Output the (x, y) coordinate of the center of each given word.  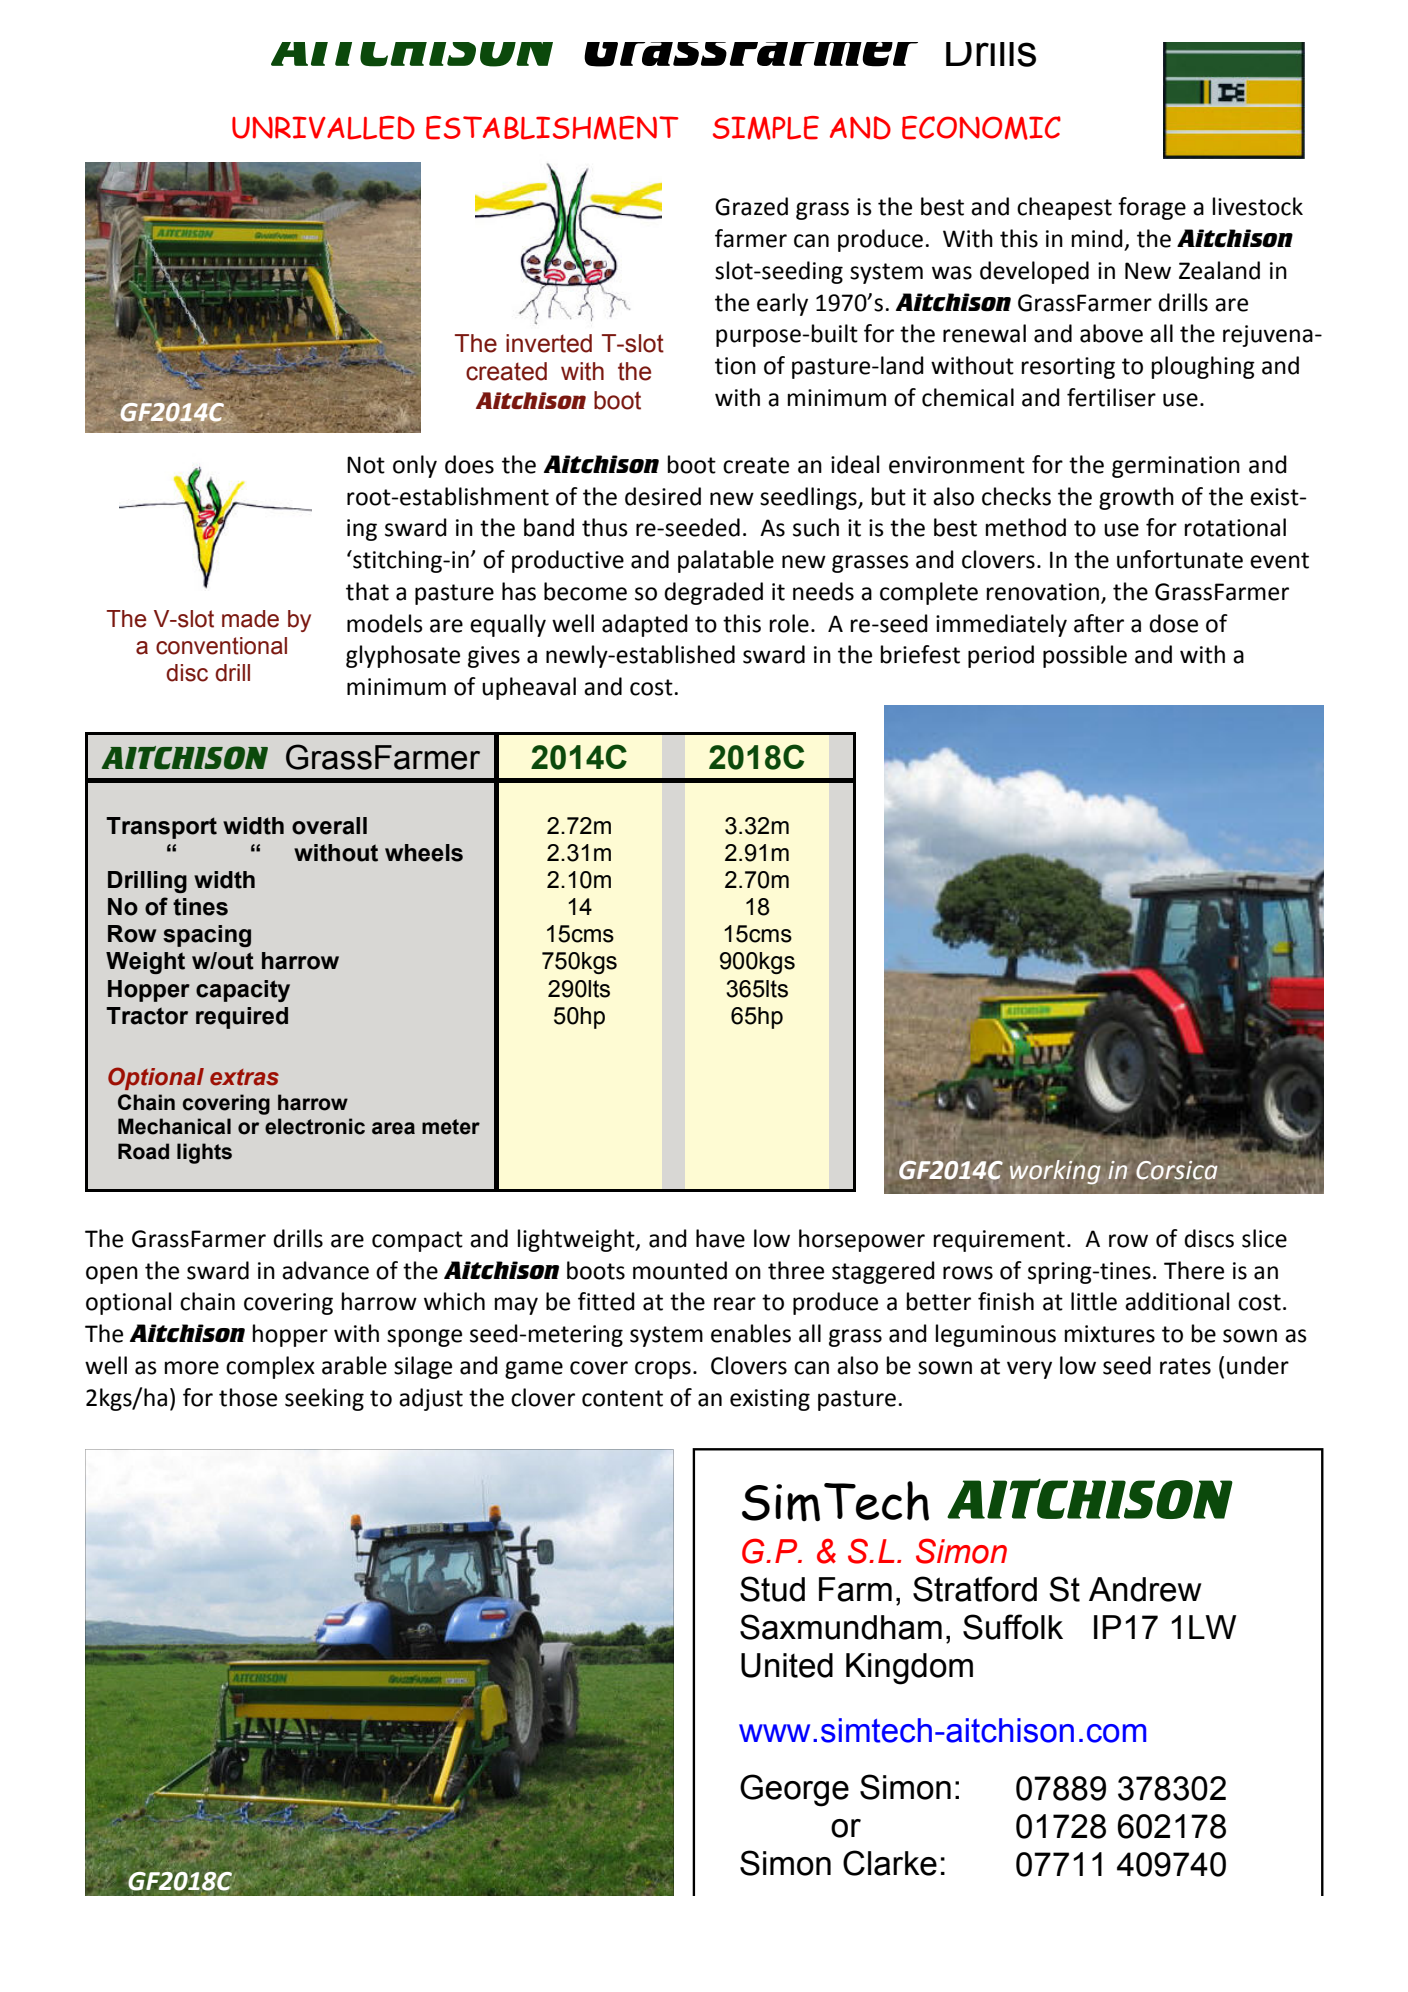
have (720, 1238)
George (794, 1790)
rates (1185, 1366)
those (248, 1397)
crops (663, 1370)
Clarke (890, 1863)
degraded (713, 593)
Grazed (751, 206)
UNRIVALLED (323, 128)
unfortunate (1180, 559)
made (250, 619)
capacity (243, 991)
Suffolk (1013, 1627)
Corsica (1176, 1170)
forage (1152, 208)
